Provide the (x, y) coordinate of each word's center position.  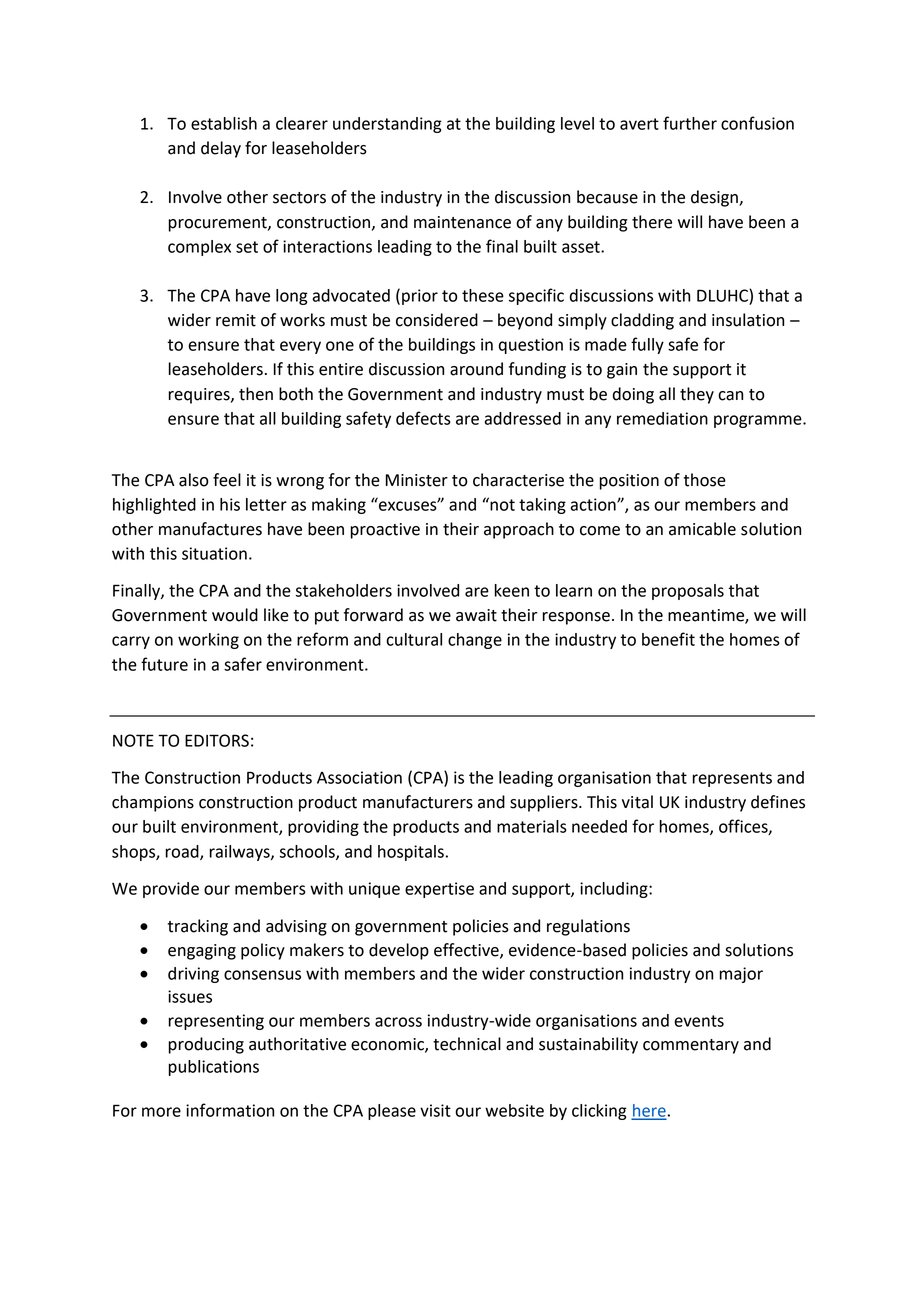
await (476, 615)
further (690, 123)
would (235, 615)
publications (214, 1068)
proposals (688, 592)
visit (435, 1110)
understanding (387, 125)
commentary (691, 1046)
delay (221, 149)
